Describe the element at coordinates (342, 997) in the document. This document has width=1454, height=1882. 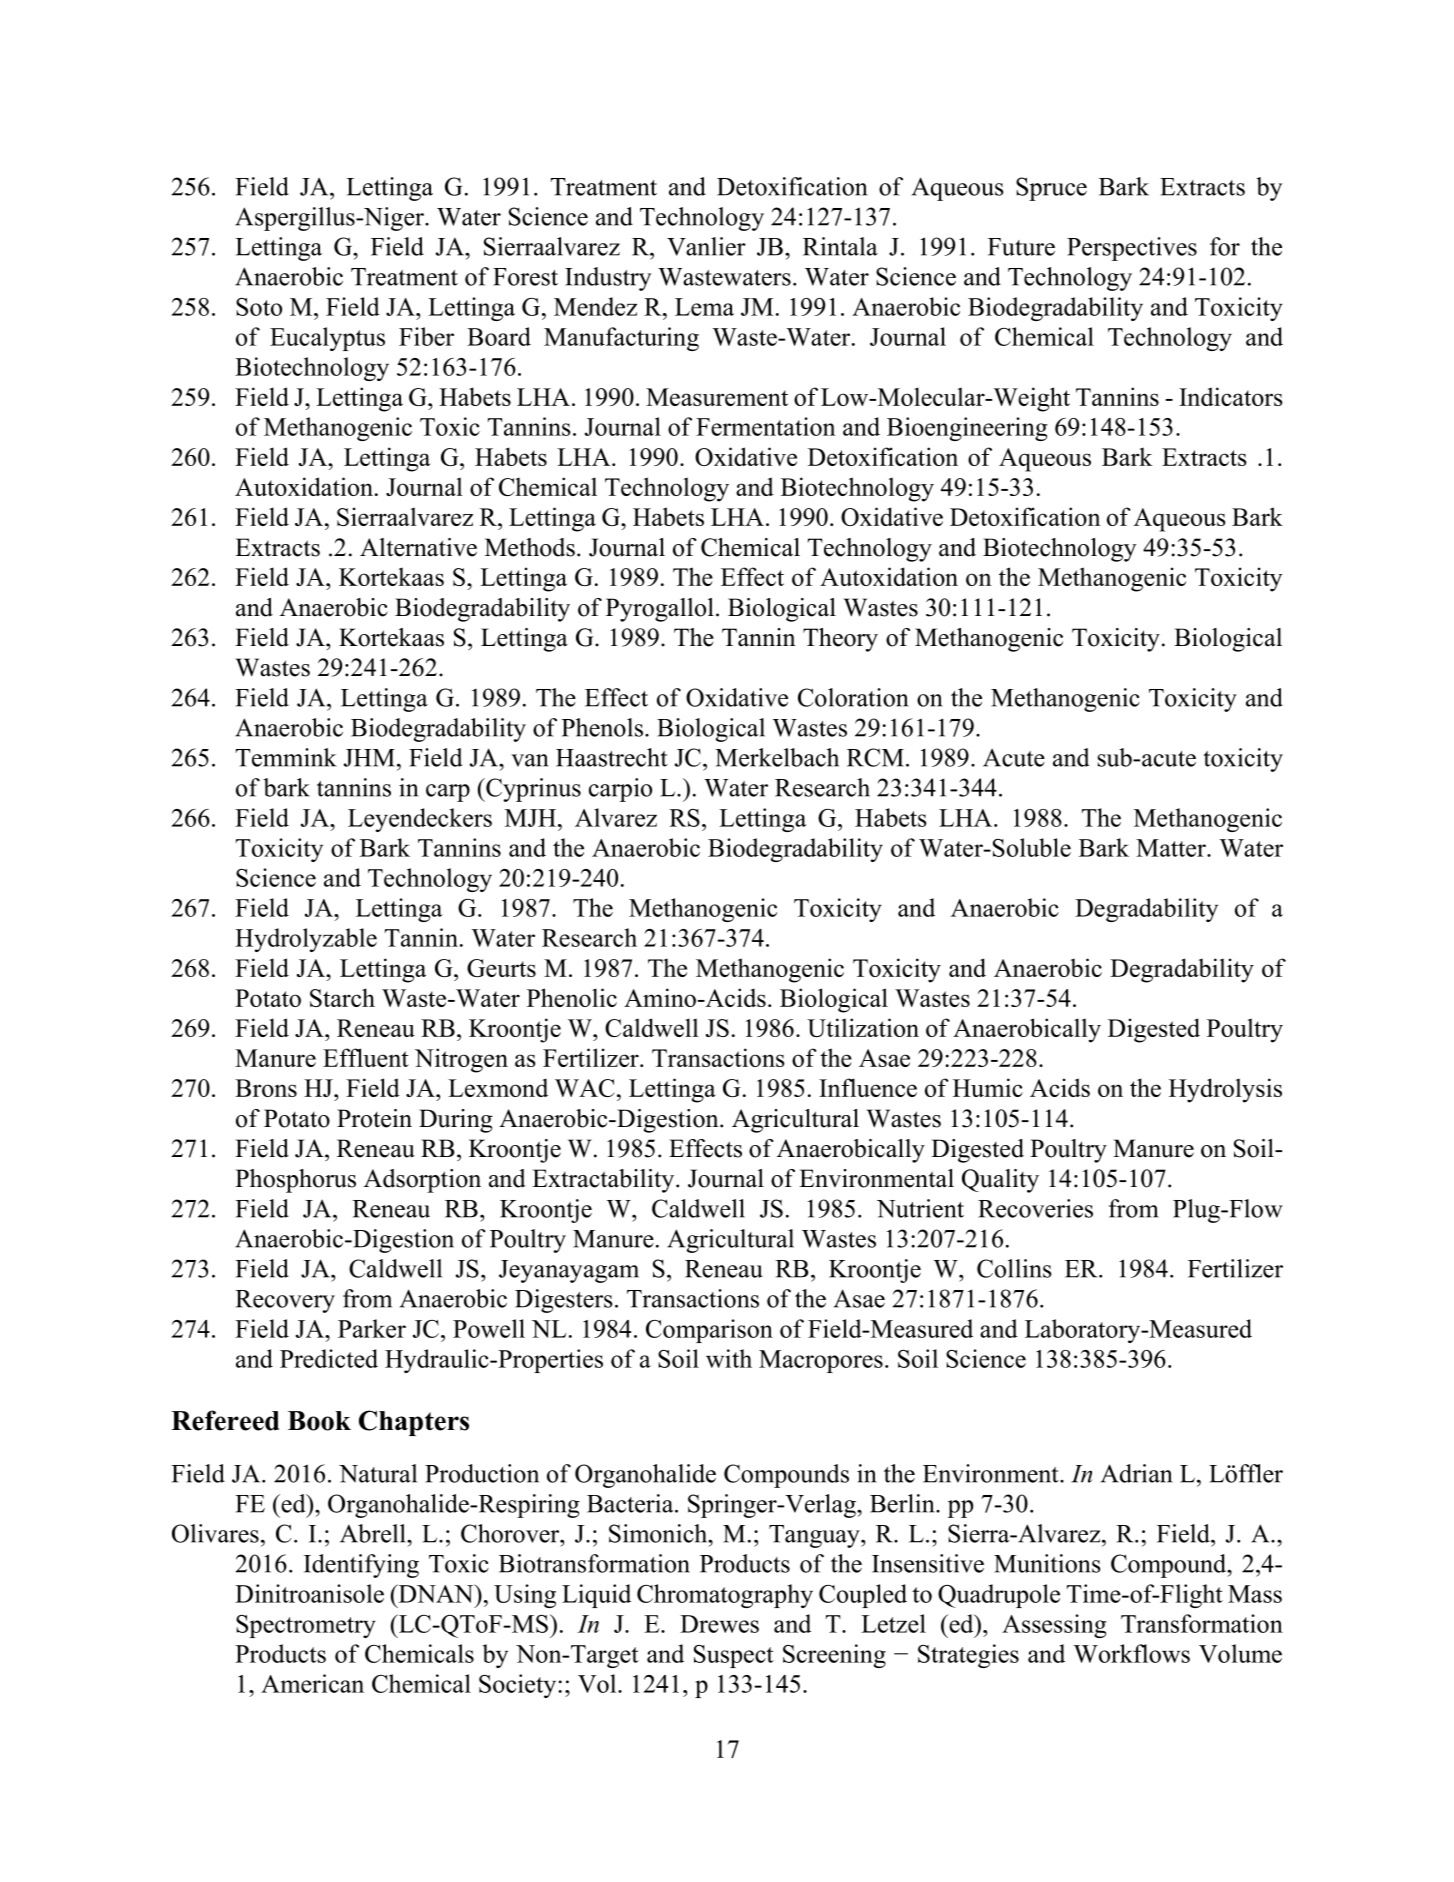
I see `Starch` at that location.
